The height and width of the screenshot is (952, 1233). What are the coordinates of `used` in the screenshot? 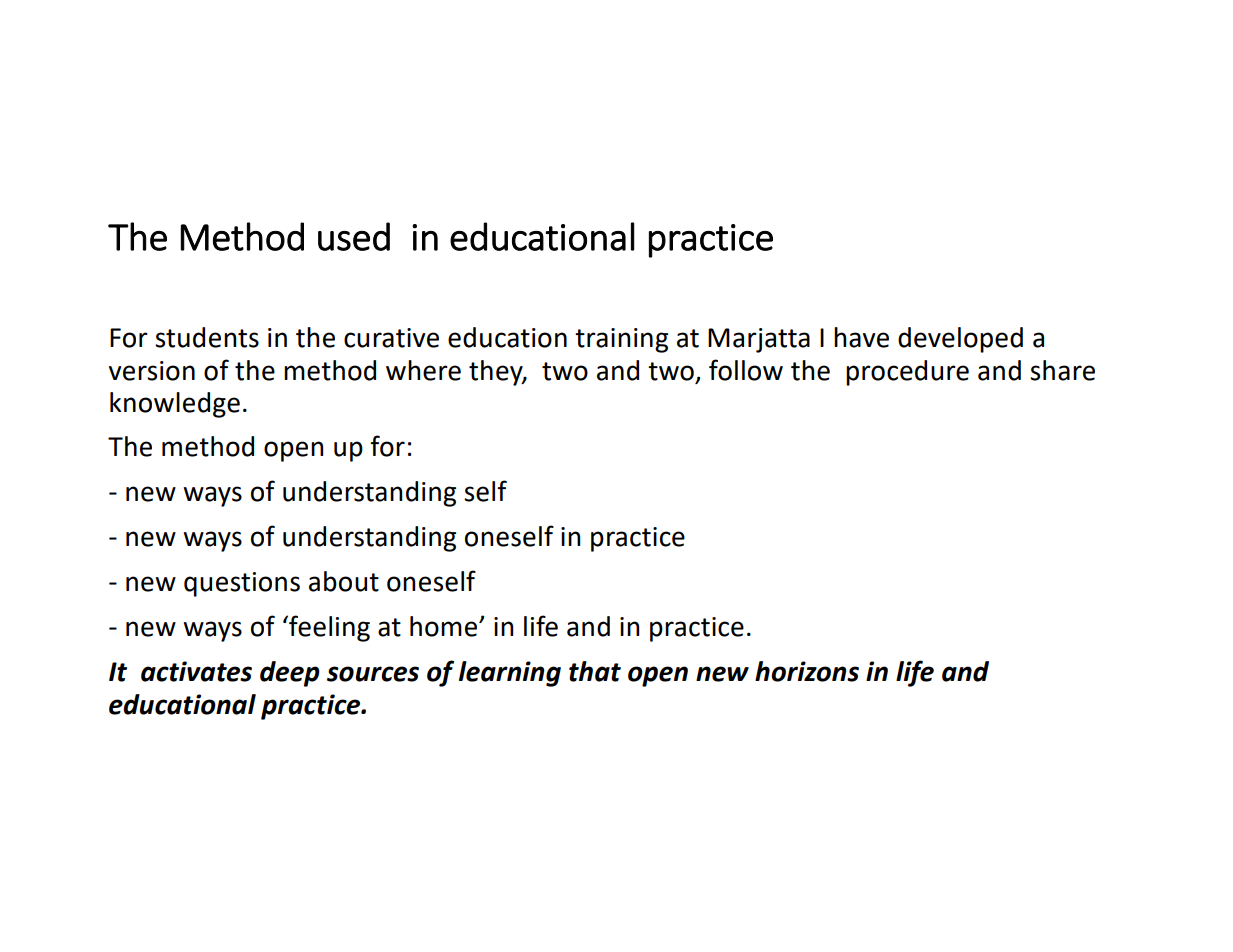 It's located at (354, 236).
